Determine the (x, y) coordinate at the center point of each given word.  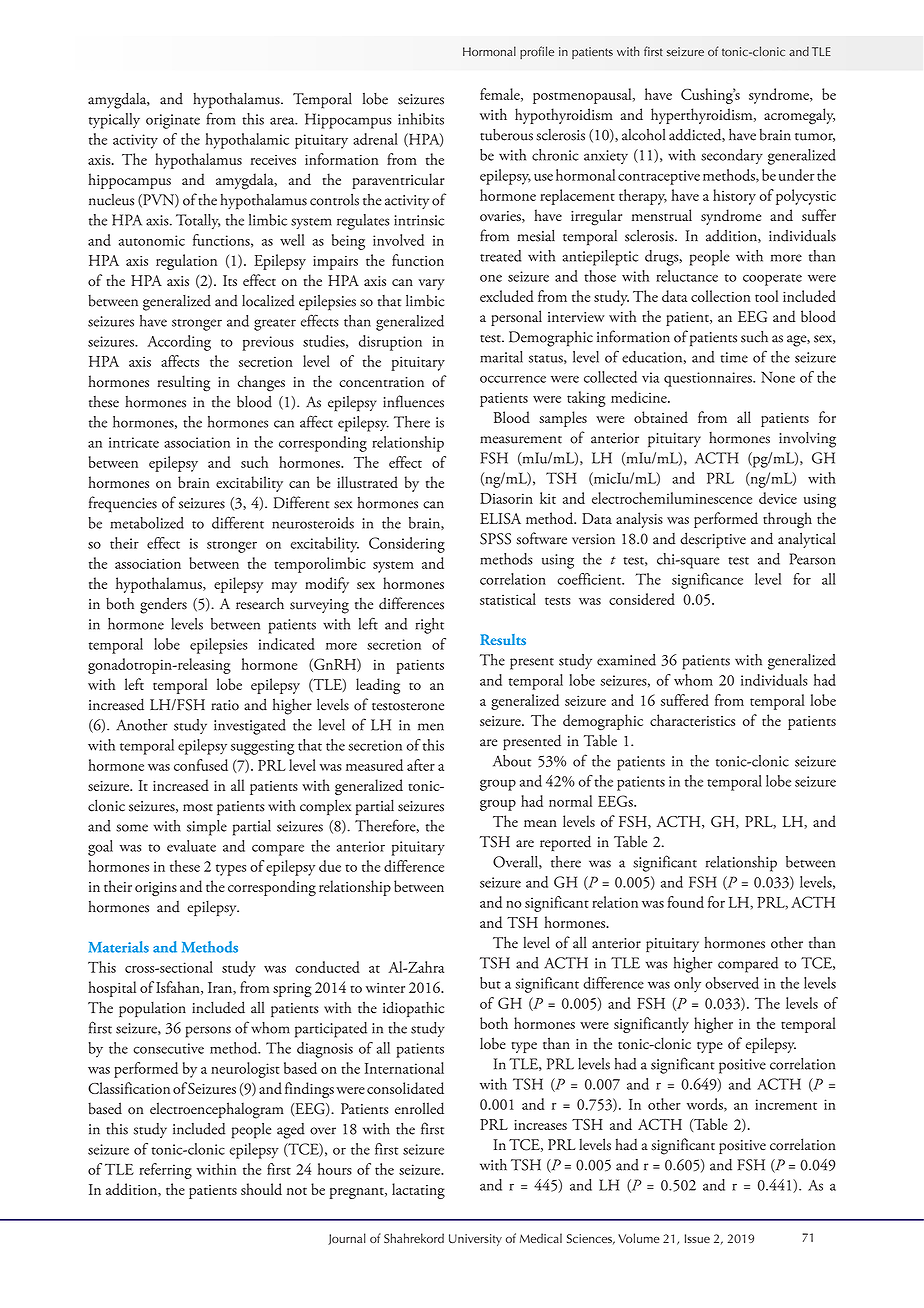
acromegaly (799, 116)
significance (707, 581)
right (430, 626)
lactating (418, 1191)
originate (173, 121)
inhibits (421, 119)
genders (163, 605)
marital (501, 357)
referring (165, 1171)
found (686, 902)
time (734, 357)
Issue (697, 1238)
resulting (184, 383)
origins (156, 889)
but (490, 983)
